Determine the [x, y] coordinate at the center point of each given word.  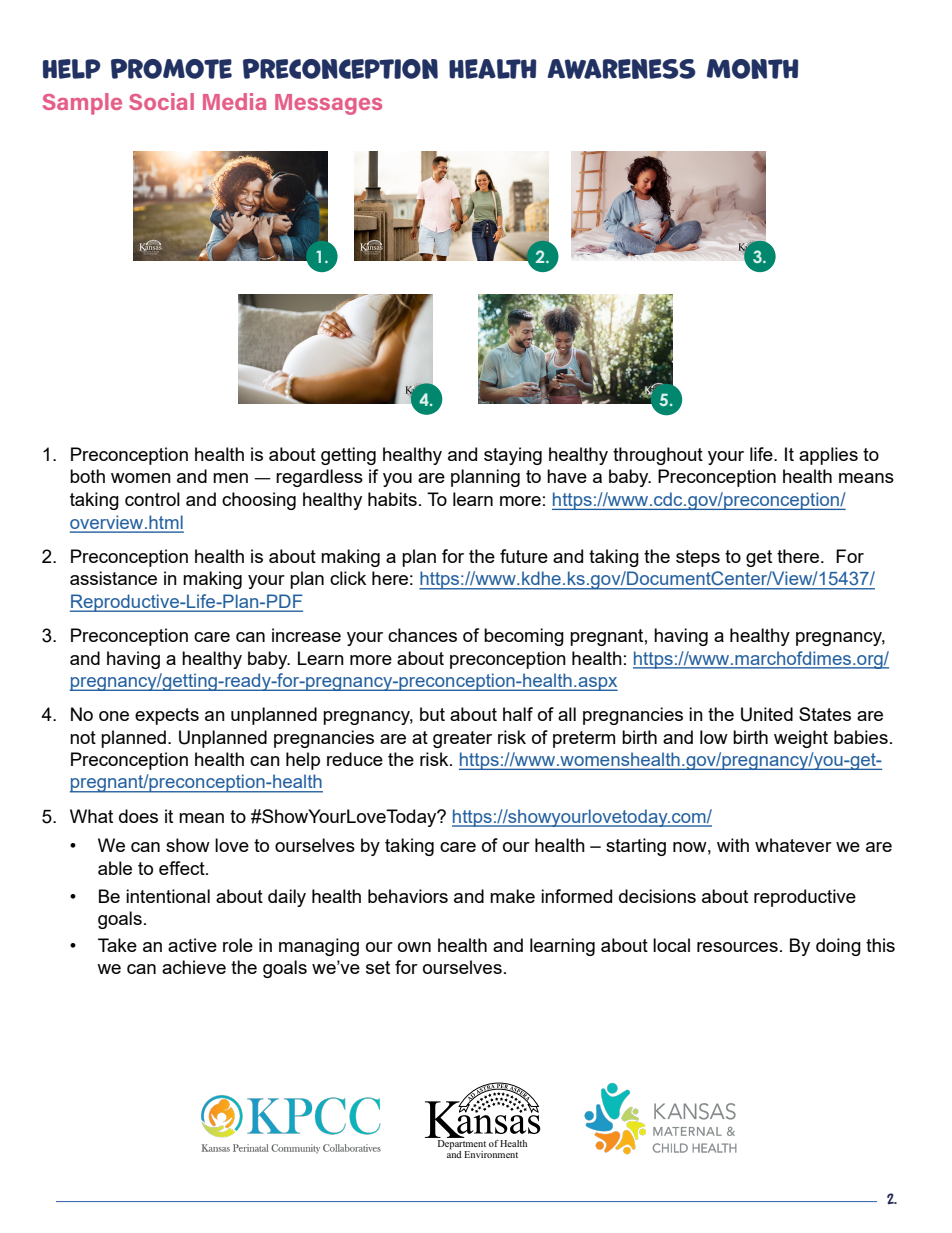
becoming [524, 637]
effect [183, 868]
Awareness [621, 69]
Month [752, 69]
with [733, 845]
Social [161, 101]
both [87, 476]
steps [698, 558]
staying [513, 456]
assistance [113, 578]
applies [828, 456]
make [512, 896]
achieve [194, 967]
